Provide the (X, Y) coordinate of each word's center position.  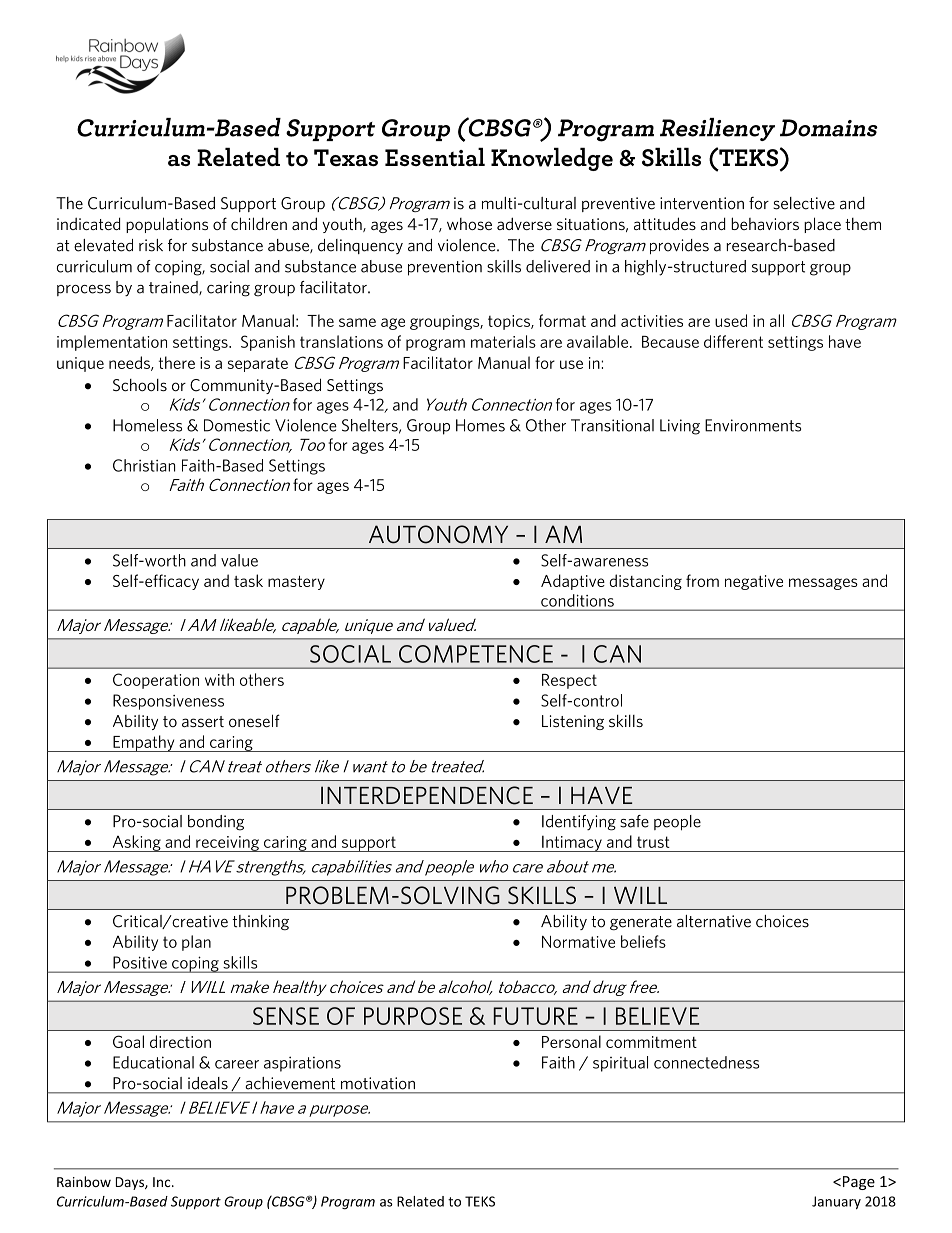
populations (167, 225)
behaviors (765, 223)
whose (469, 224)
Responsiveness (168, 702)
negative (754, 582)
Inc (163, 1182)
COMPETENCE (476, 654)
